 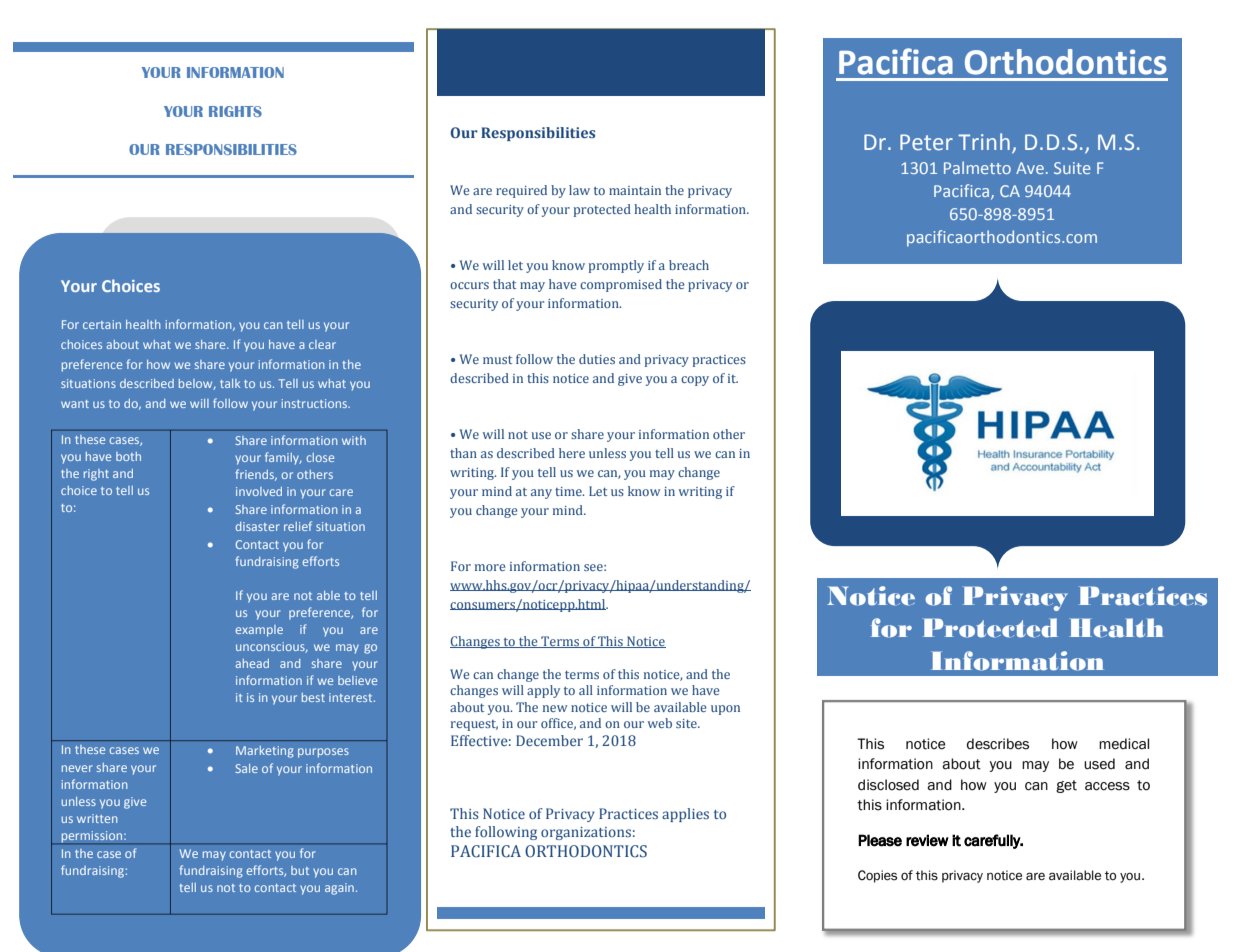 I want to click on disaster, so click(x=258, y=526).
